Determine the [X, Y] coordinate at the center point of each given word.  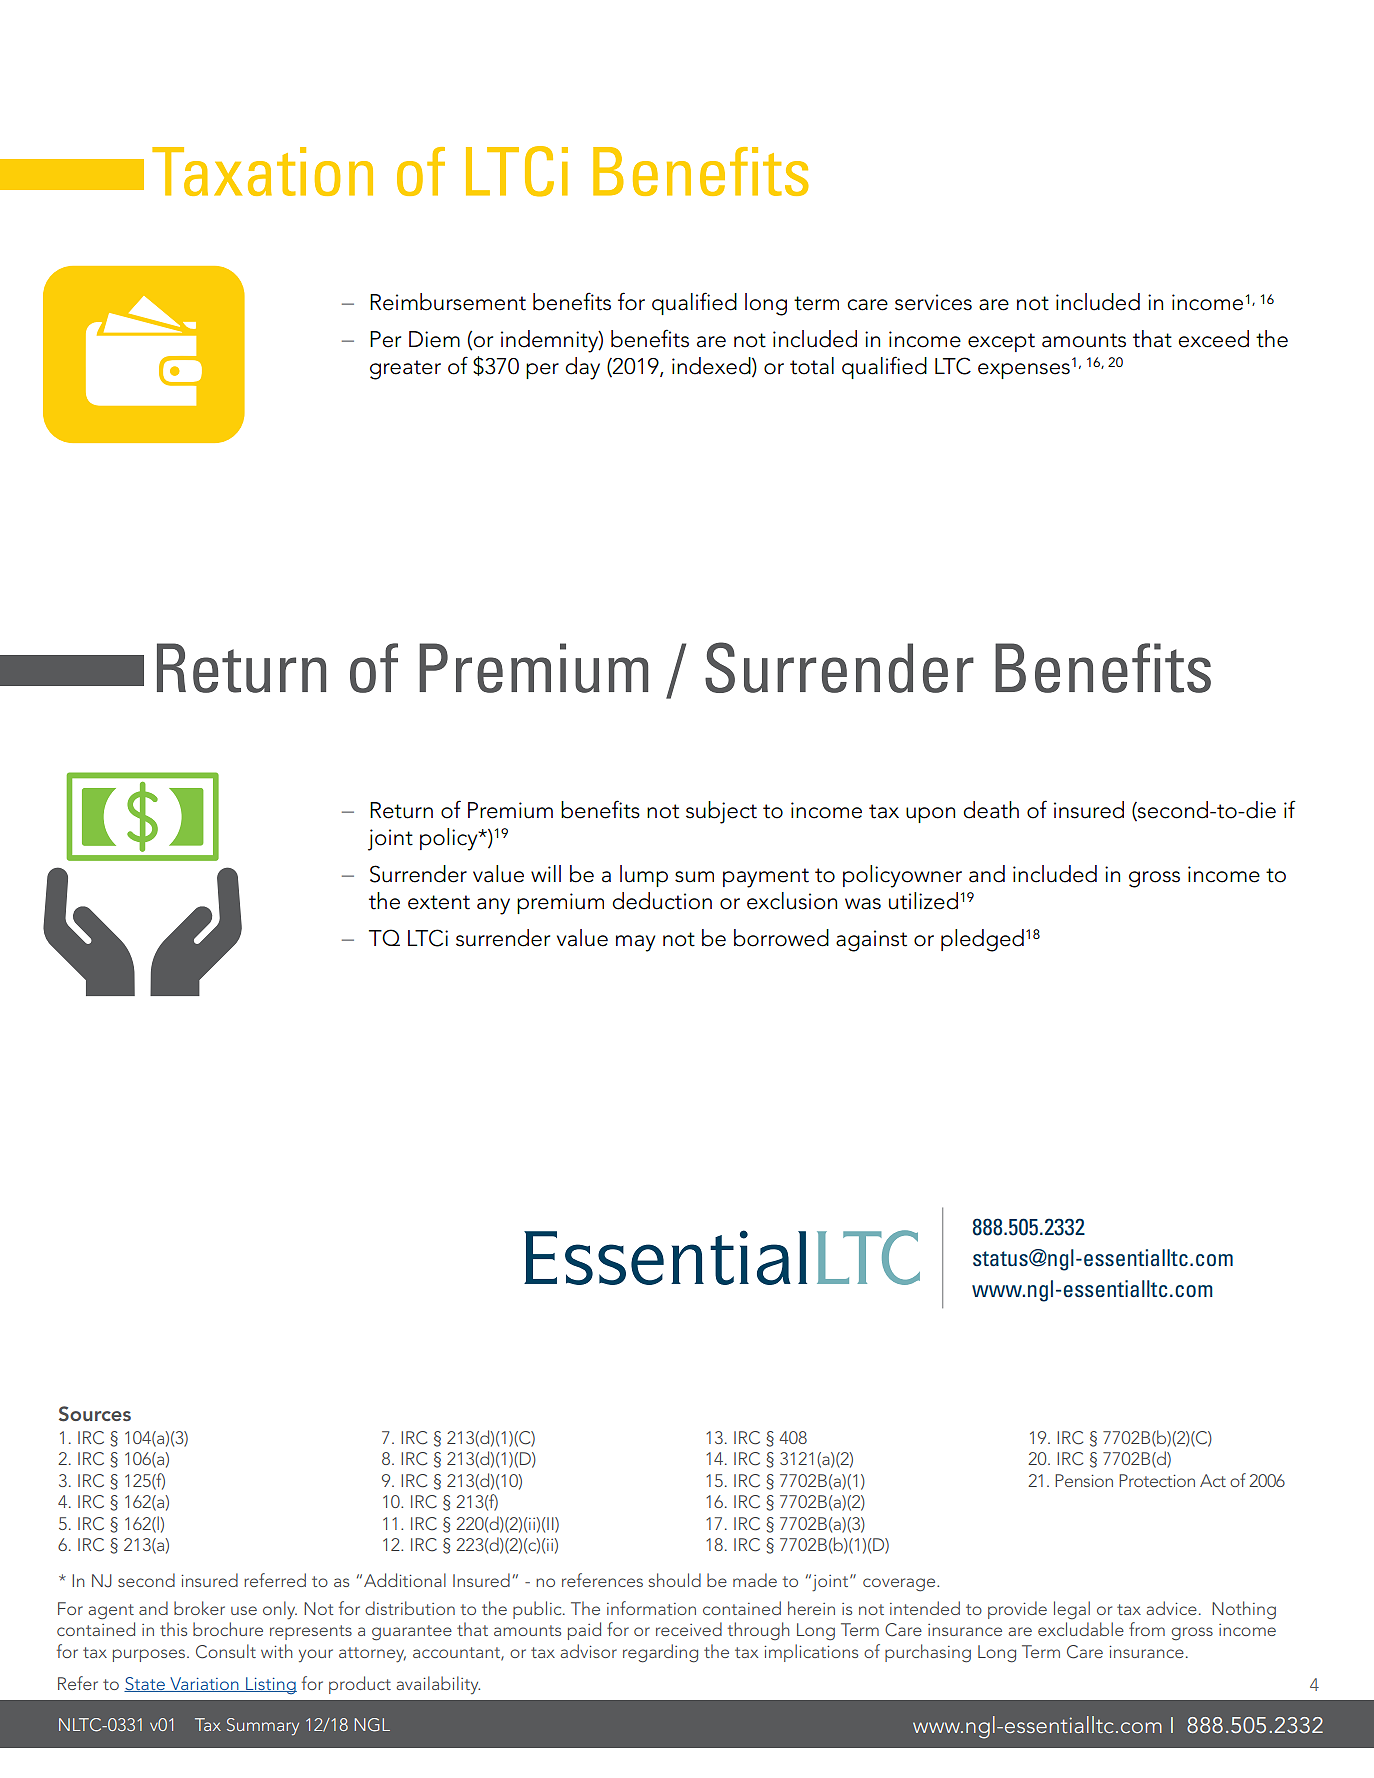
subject [721, 812]
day [582, 368]
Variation [204, 1684]
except [1001, 342]
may [635, 943]
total [812, 366]
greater [405, 370]
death [991, 810]
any [493, 906]
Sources [95, 1414]
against [871, 941]
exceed [1213, 339]
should [674, 1580]
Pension [1084, 1480]
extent [439, 902]
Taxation [262, 171]
